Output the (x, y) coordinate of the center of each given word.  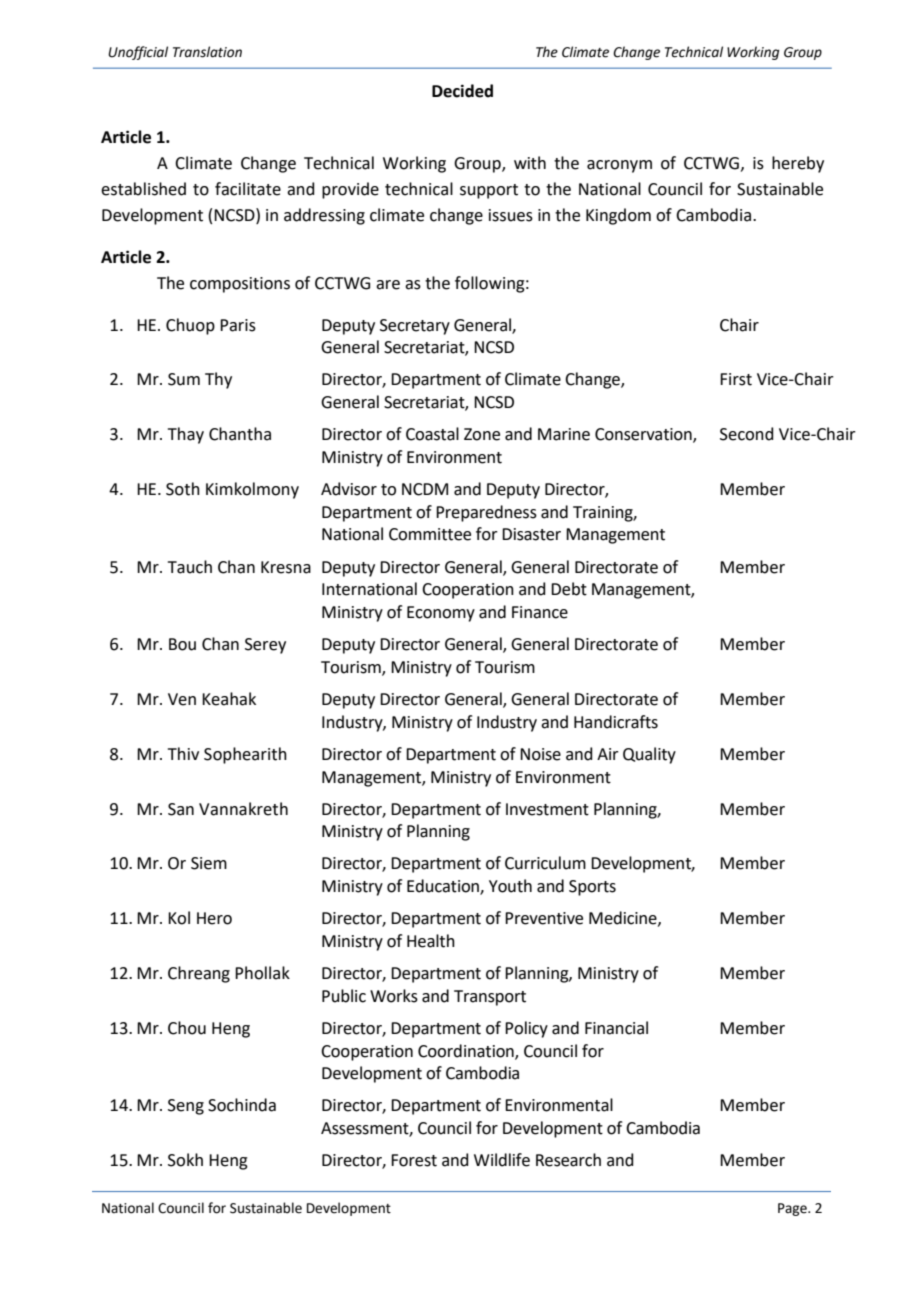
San (181, 809)
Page (793, 1209)
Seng (186, 1107)
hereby (798, 164)
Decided (462, 91)
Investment (547, 809)
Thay (186, 435)
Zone (482, 434)
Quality (649, 755)
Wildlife (502, 1160)
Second (747, 434)
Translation (207, 52)
